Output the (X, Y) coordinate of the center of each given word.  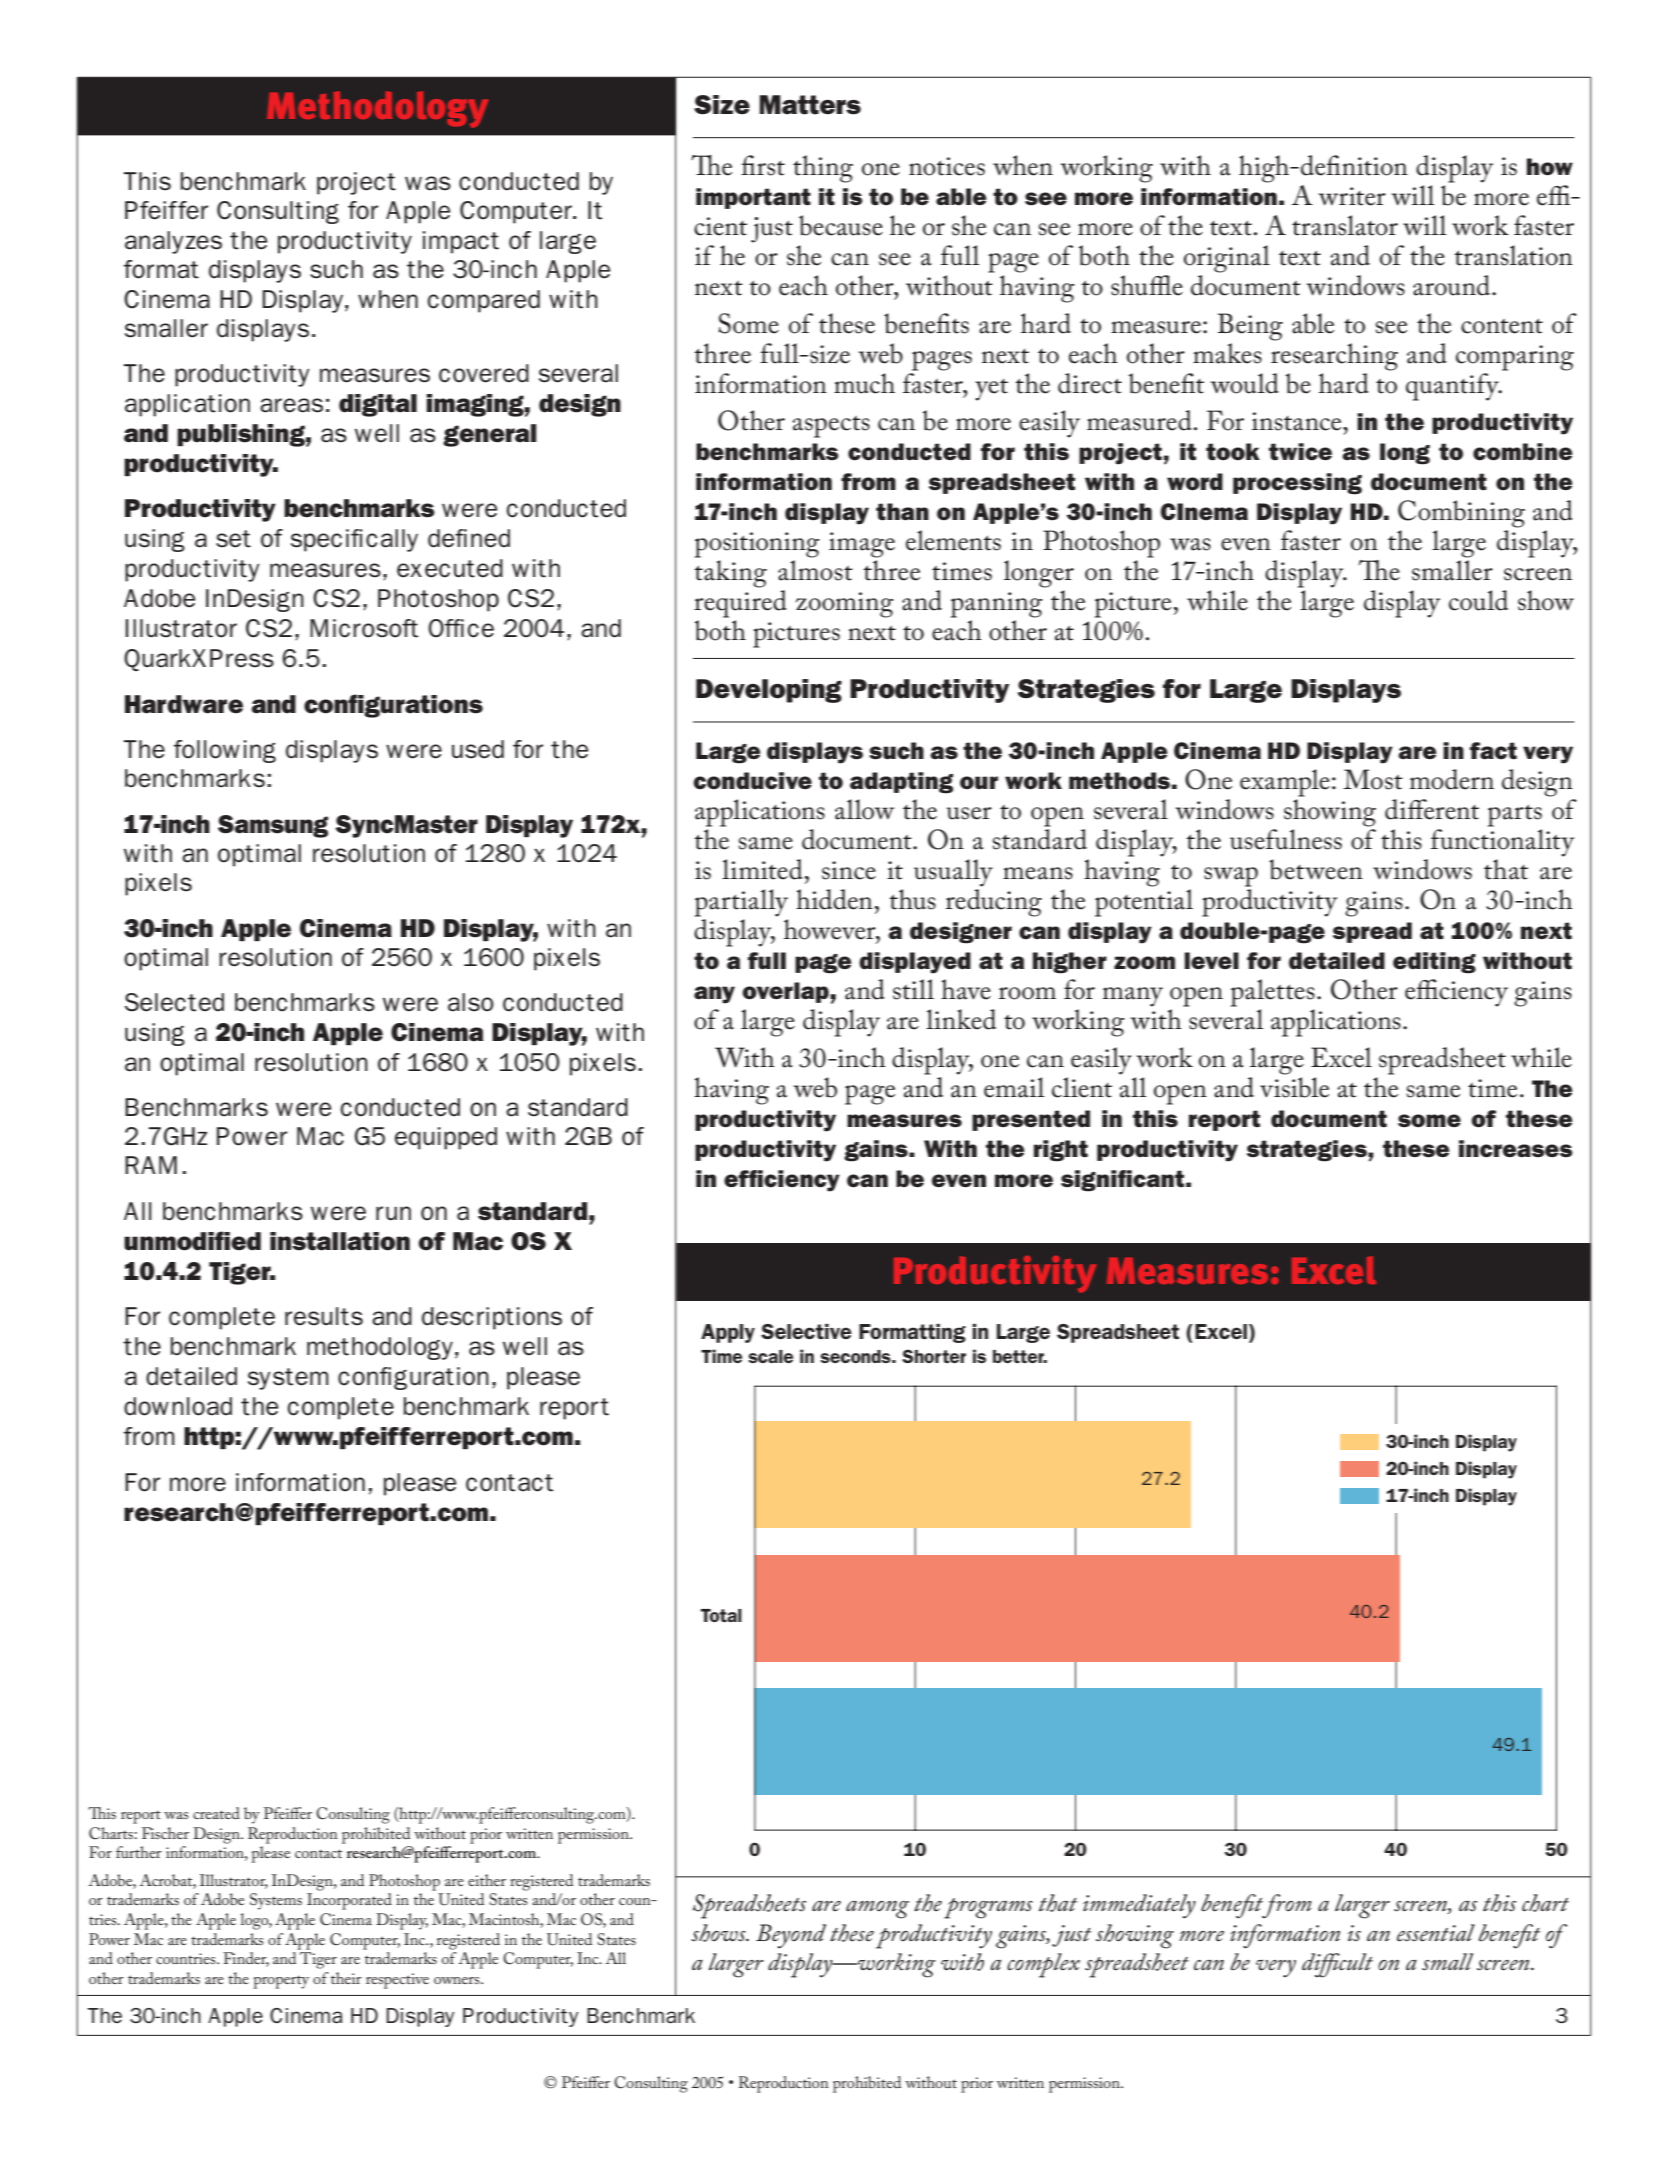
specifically (354, 540)
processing (1297, 484)
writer (1352, 196)
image (862, 545)
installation (340, 1241)
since (849, 870)
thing (823, 169)
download (178, 1406)
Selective (806, 1331)
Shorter (934, 1356)
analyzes (173, 242)
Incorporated (349, 1901)
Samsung (273, 826)
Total (721, 1615)
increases (1516, 1149)
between (1316, 869)
